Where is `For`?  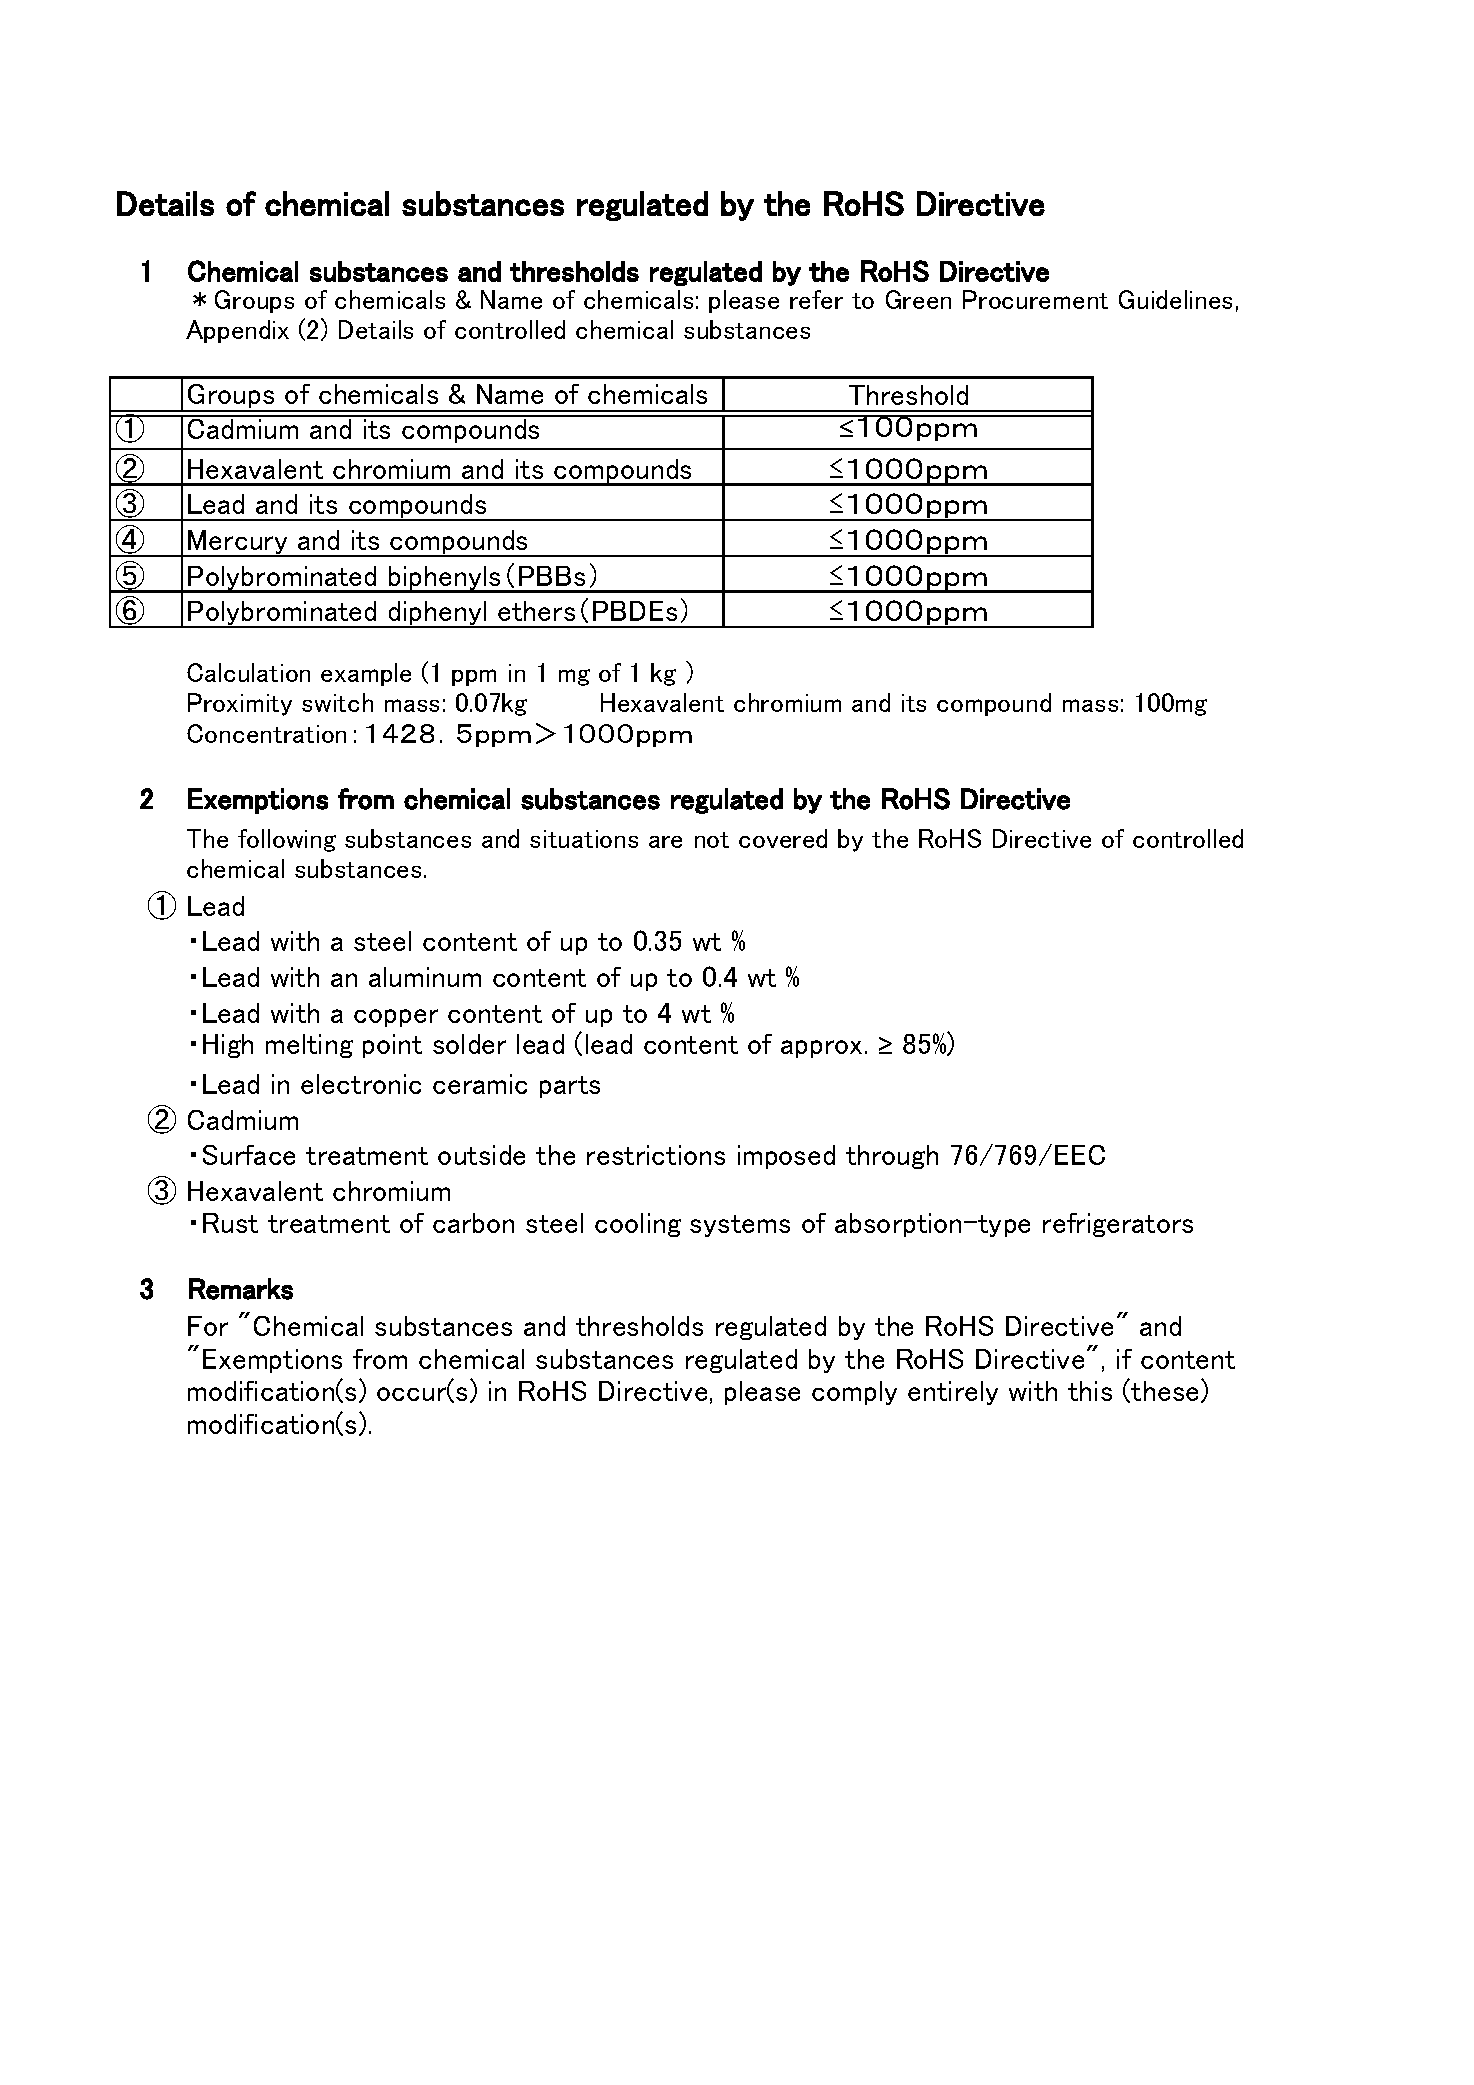 For is located at coordinates (208, 1326).
